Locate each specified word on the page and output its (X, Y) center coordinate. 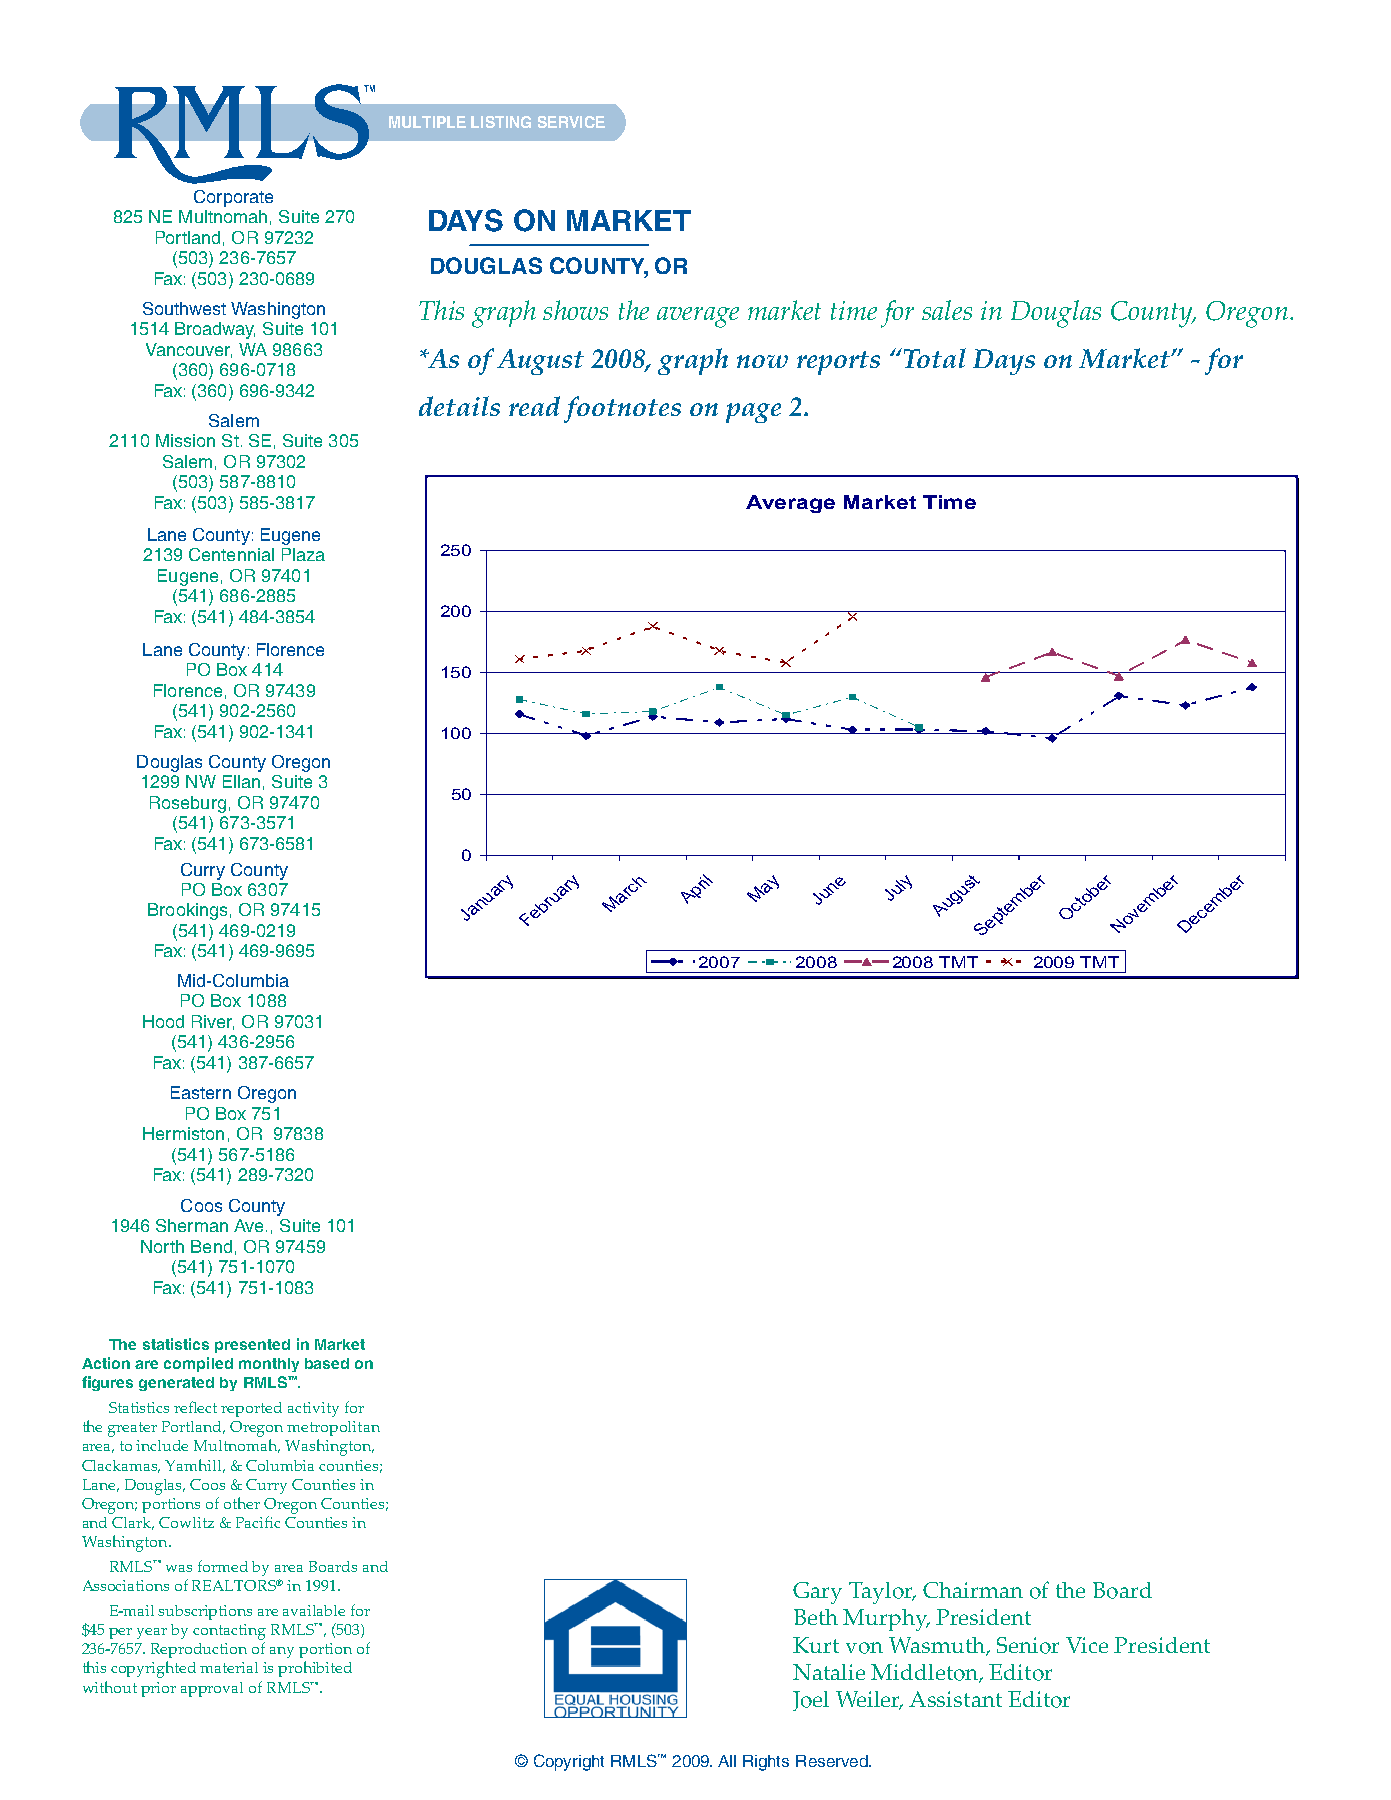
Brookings (187, 911)
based (327, 1363)
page (753, 413)
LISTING (501, 122)
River (213, 1022)
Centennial (231, 554)
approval (212, 1689)
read (534, 406)
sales (947, 310)
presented (252, 1346)
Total (935, 358)
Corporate (233, 198)
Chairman (973, 1590)
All (727, 1761)
